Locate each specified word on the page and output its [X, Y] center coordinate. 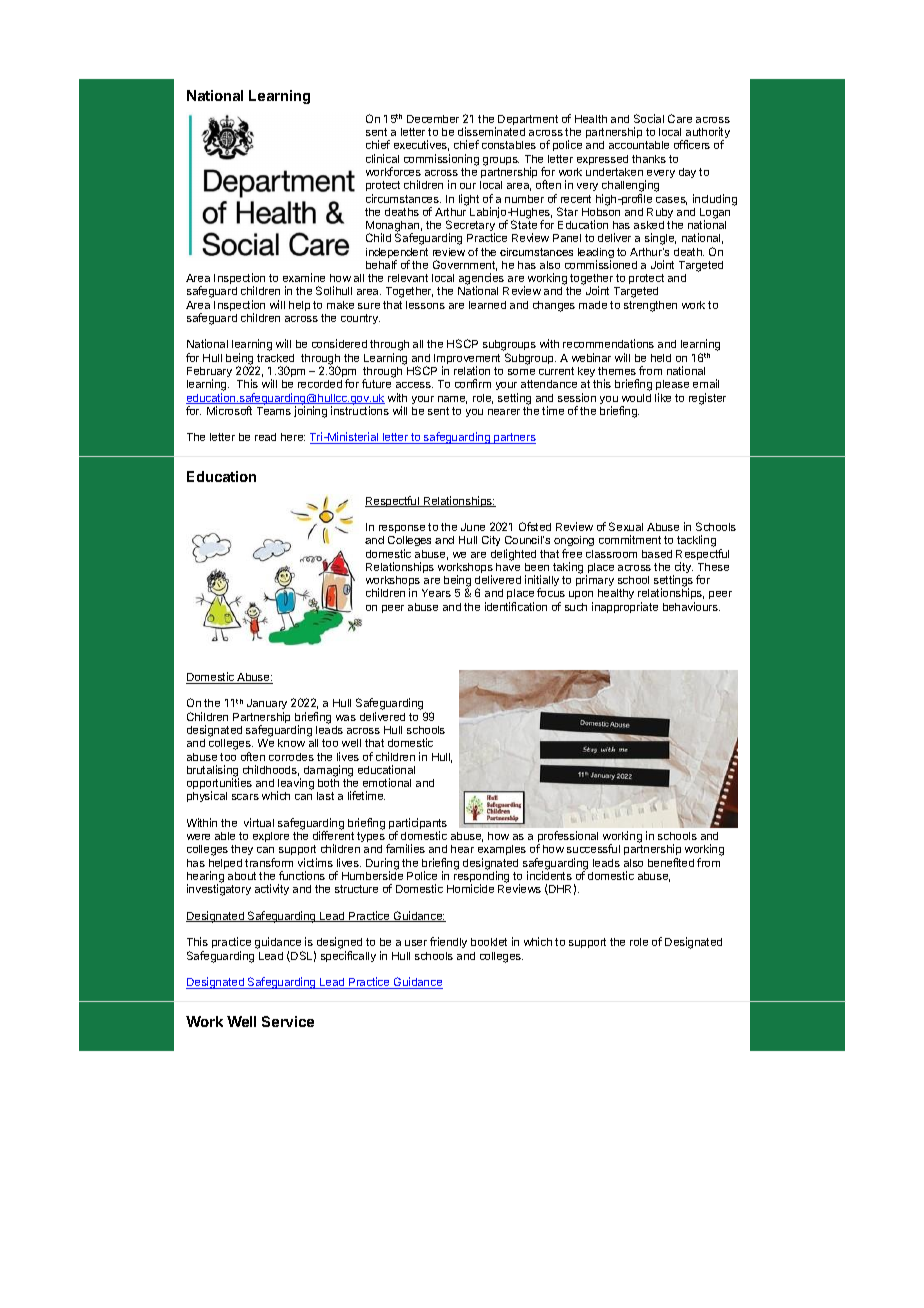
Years [436, 593]
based [657, 554]
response [402, 529]
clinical [382, 158]
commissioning [441, 160]
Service [288, 1021]
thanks [649, 159]
